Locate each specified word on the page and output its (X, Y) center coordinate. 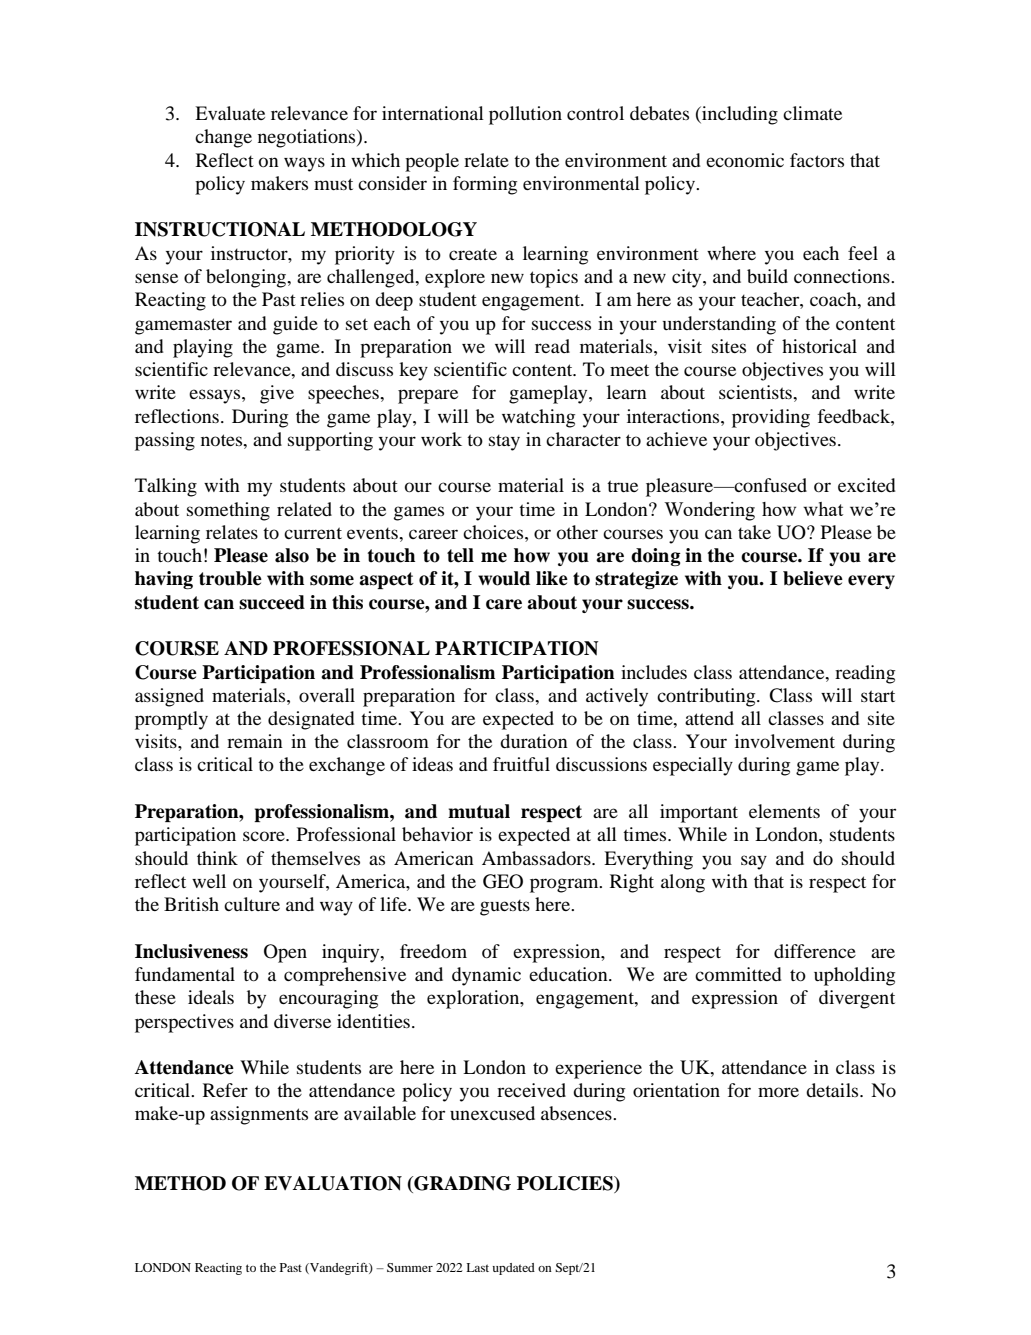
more (778, 1092)
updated (513, 1269)
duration (534, 741)
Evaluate (230, 113)
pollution (525, 115)
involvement (785, 741)
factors (817, 160)
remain (255, 741)
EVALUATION (333, 1183)
